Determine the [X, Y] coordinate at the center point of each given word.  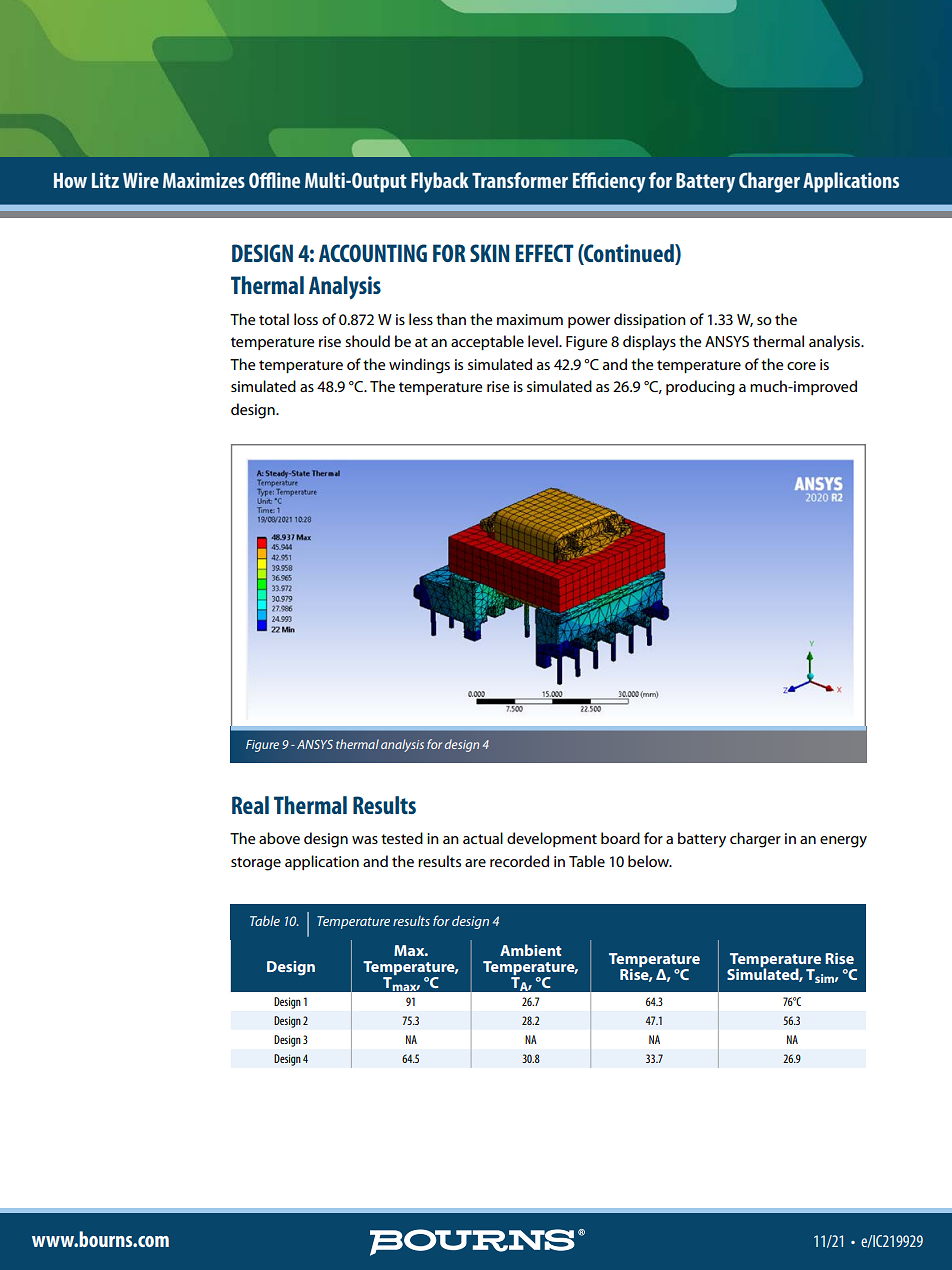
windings [419, 366]
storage [256, 864]
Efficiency [609, 182]
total [274, 319]
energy [843, 842]
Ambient [530, 950]
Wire [141, 180]
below [650, 861]
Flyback [440, 182]
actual [483, 838]
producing [700, 388]
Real [250, 805]
